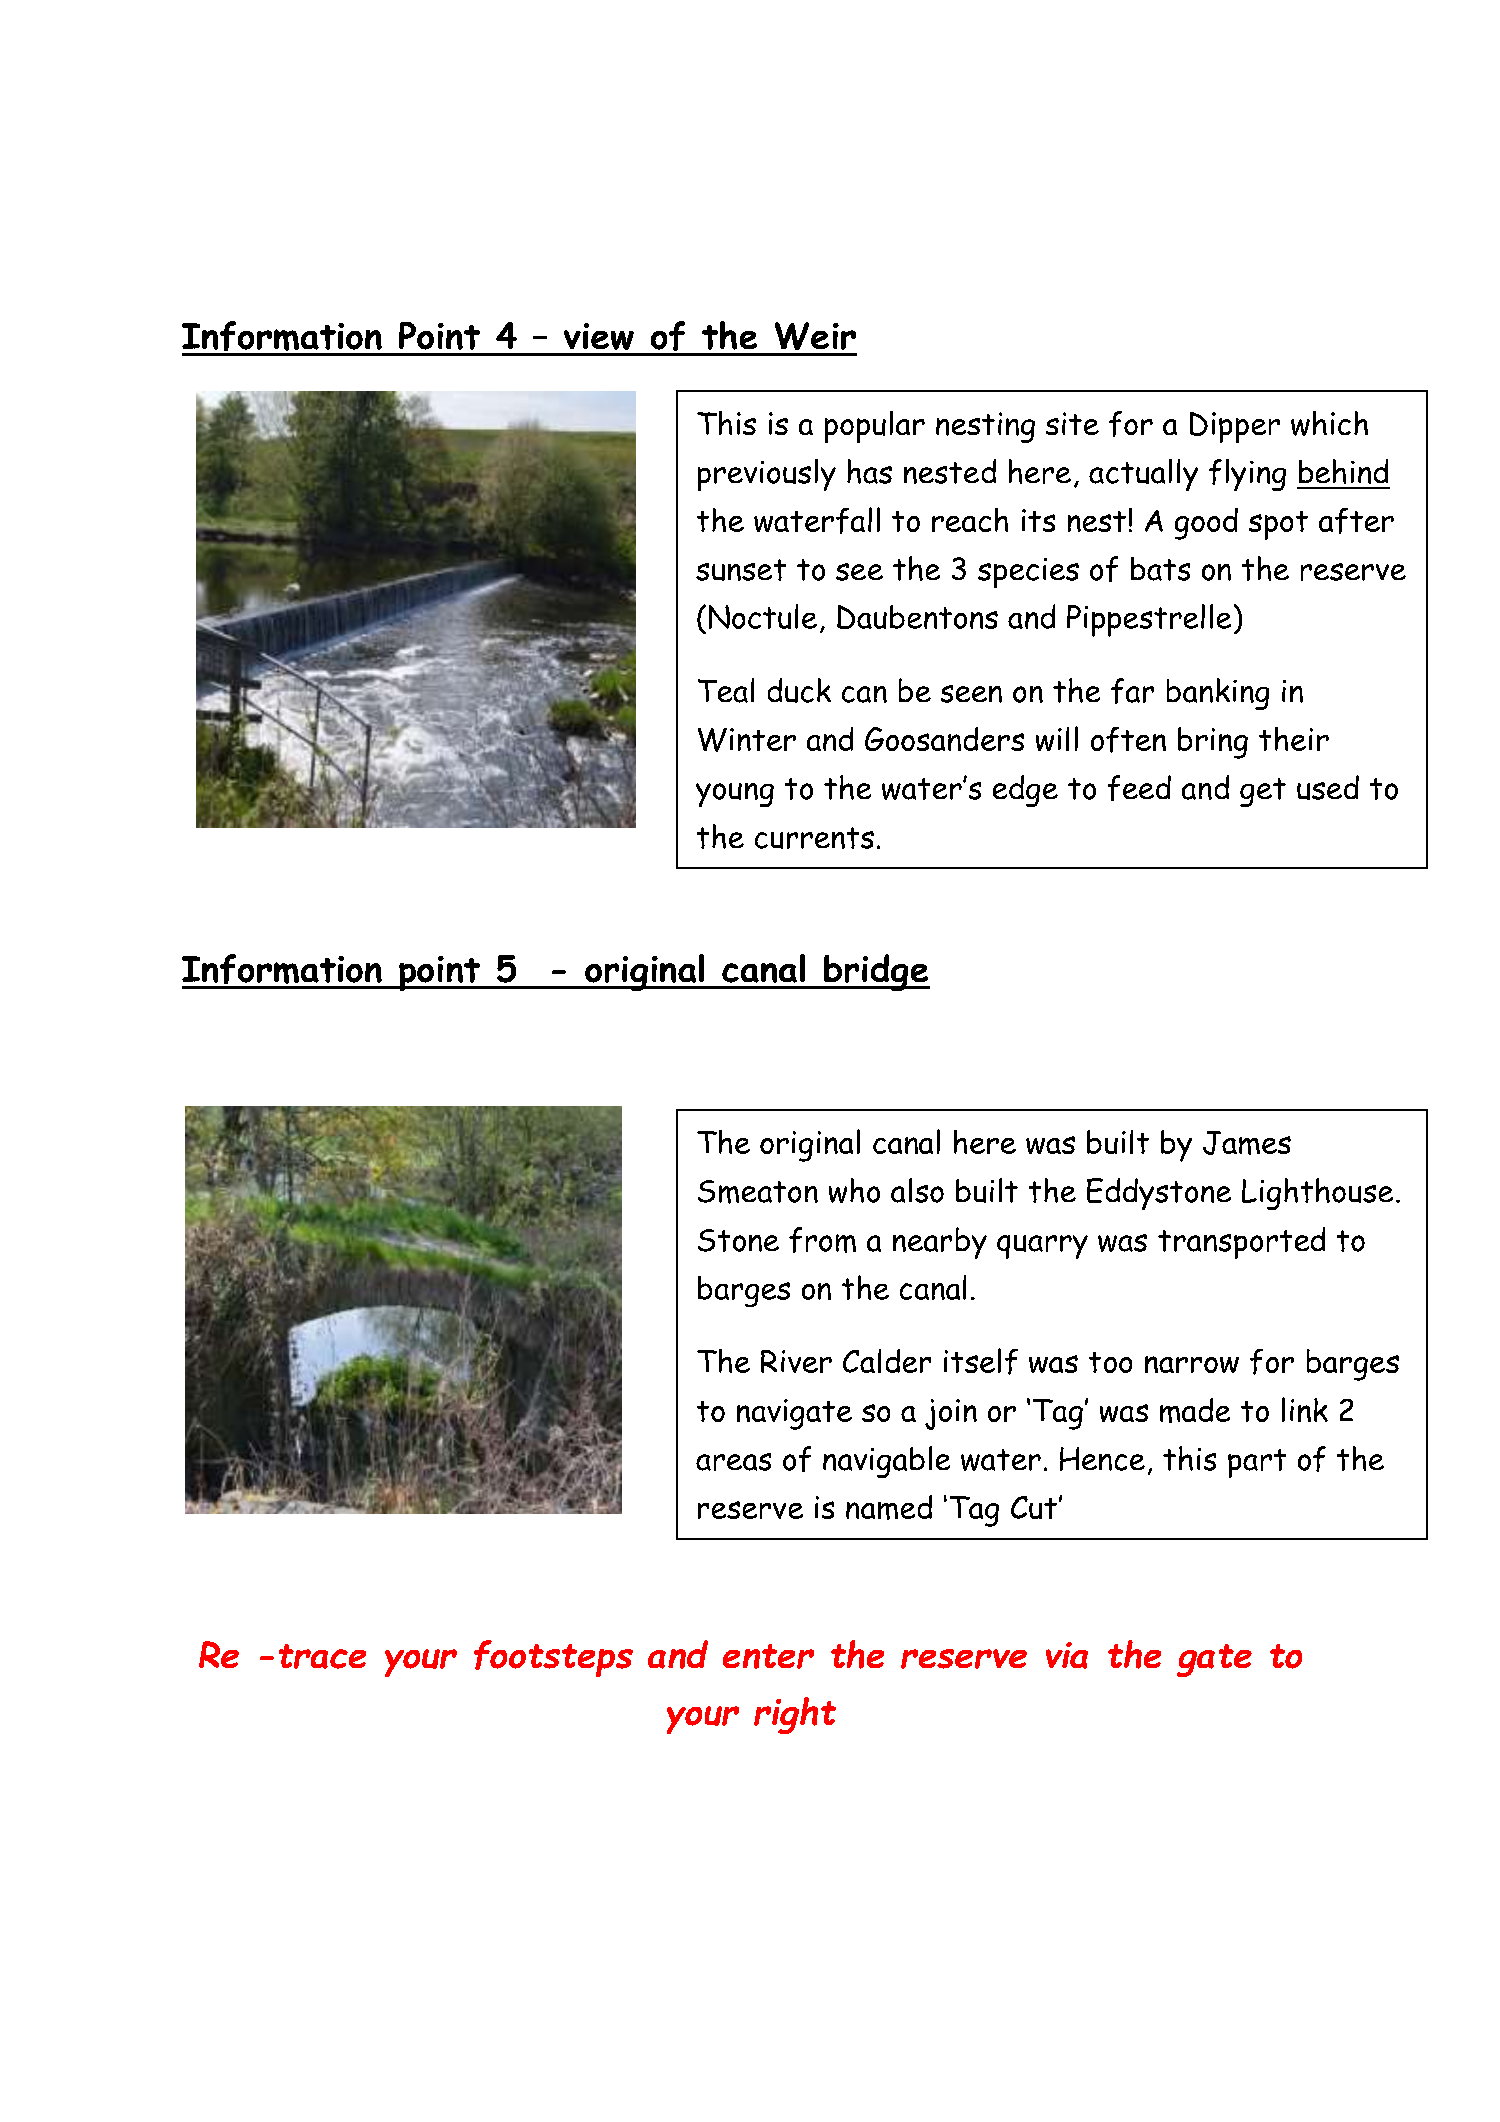 The height and width of the screenshot is (2122, 1500). What do you see at coordinates (876, 972) in the screenshot?
I see `bridge` at bounding box center [876, 972].
